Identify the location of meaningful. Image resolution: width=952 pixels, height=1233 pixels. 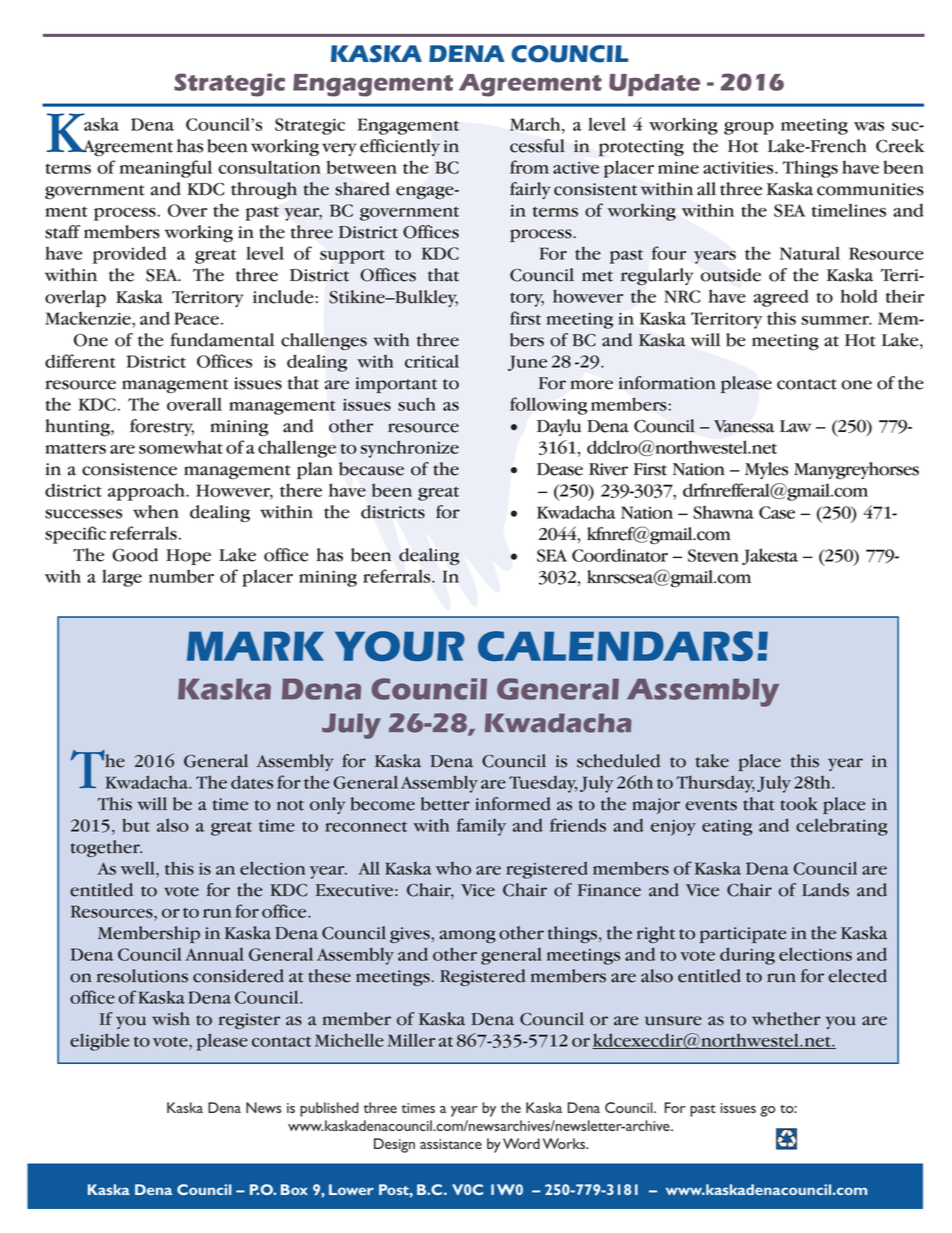
(166, 169).
